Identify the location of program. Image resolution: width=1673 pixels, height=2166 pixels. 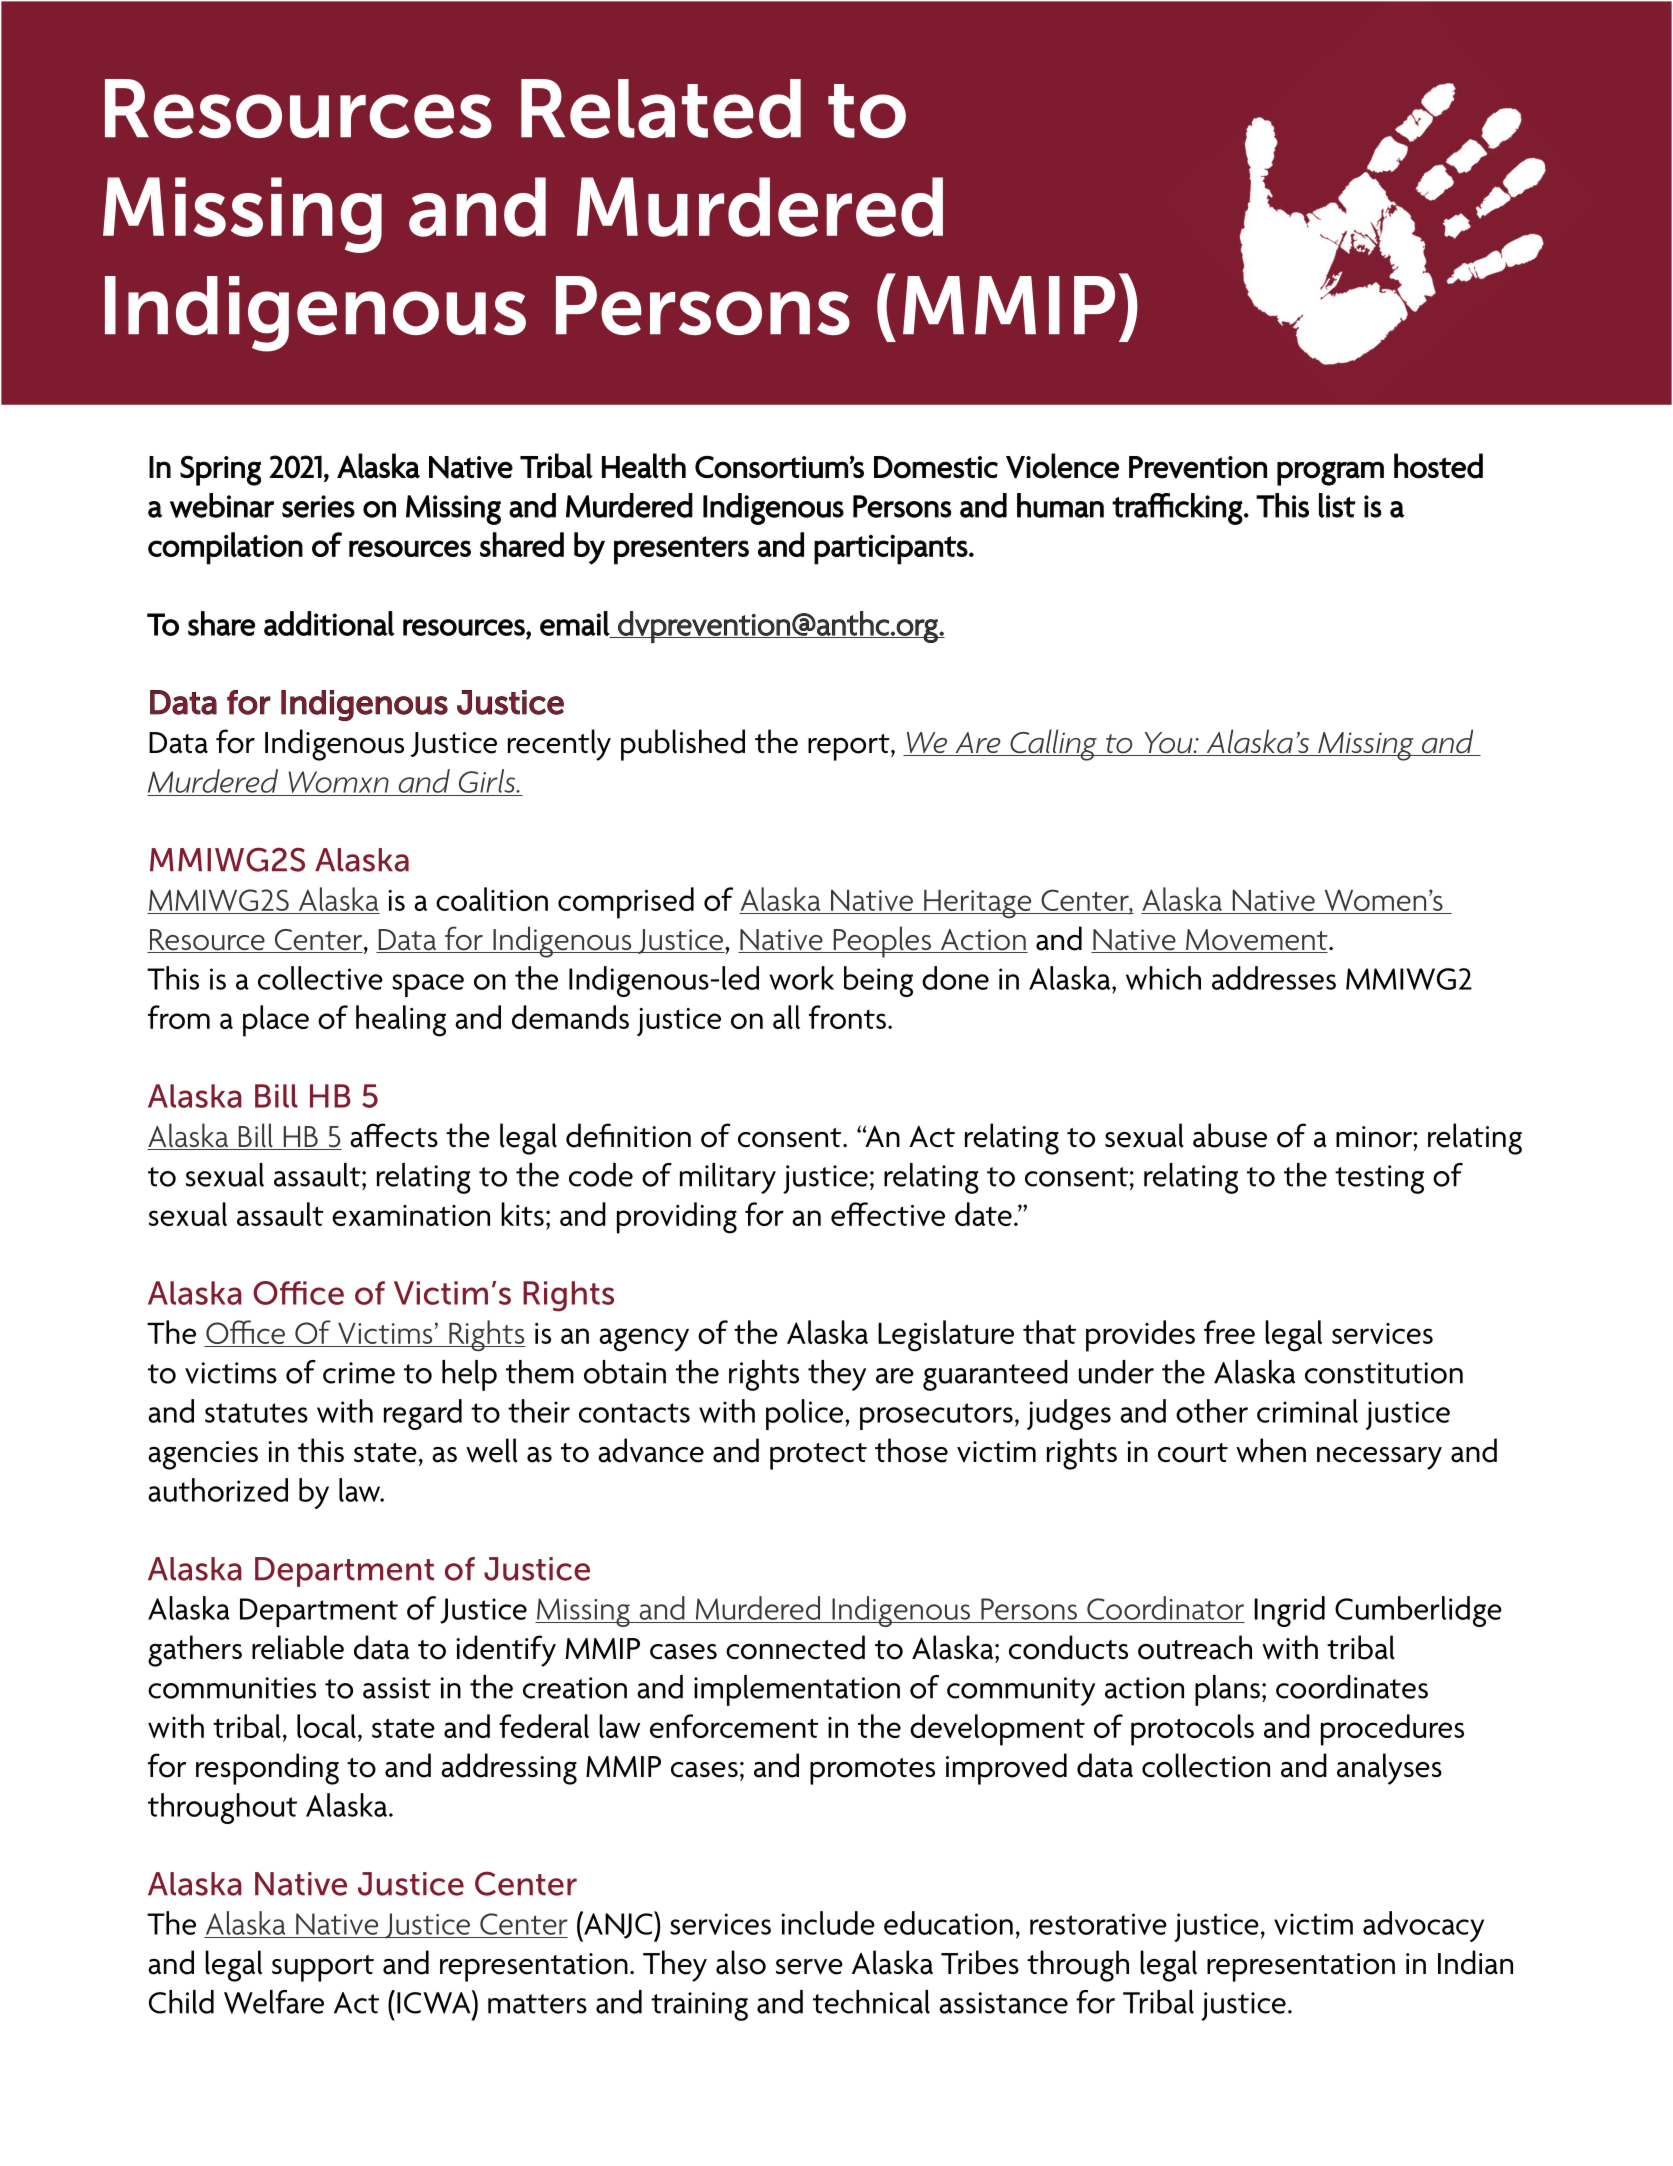
(1330, 473).
